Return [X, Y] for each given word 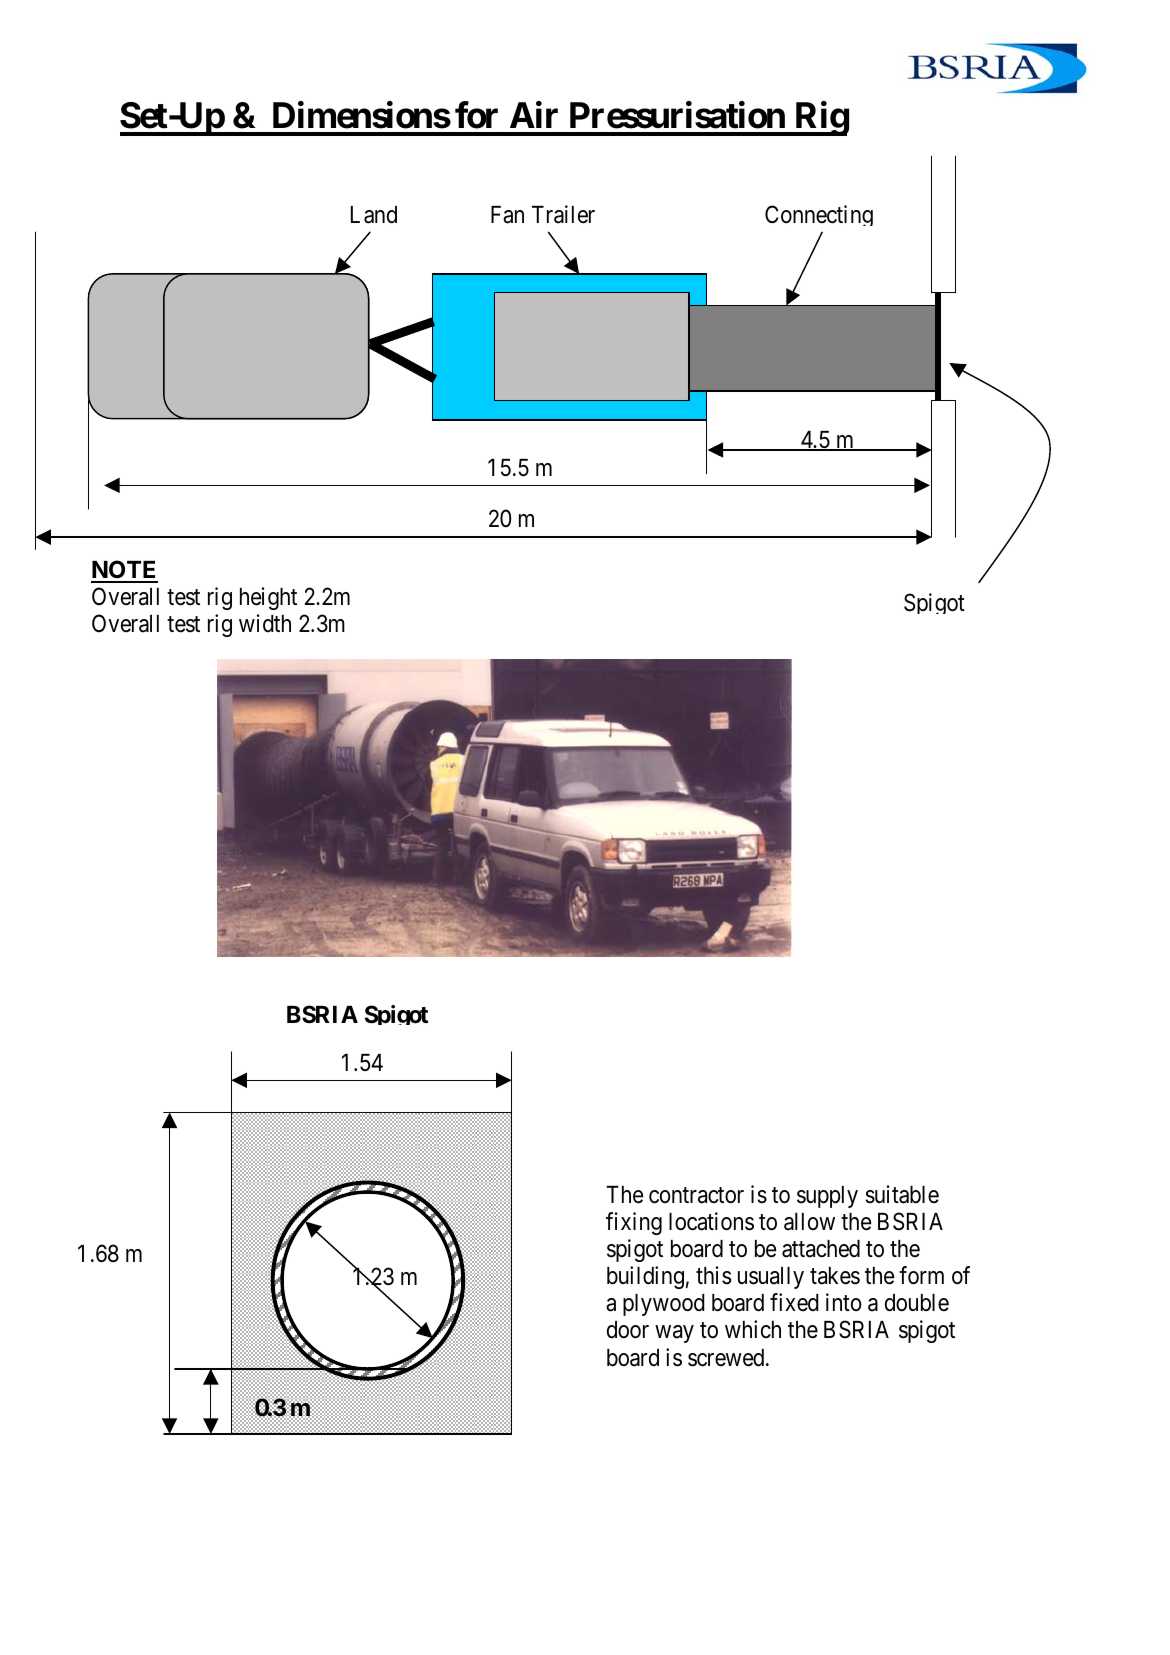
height [268, 598]
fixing [634, 1223]
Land [374, 215]
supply [827, 1197]
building [645, 1277]
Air [534, 114]
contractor [696, 1195]
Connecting [819, 215]
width [265, 623]
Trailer [563, 214]
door [628, 1330]
